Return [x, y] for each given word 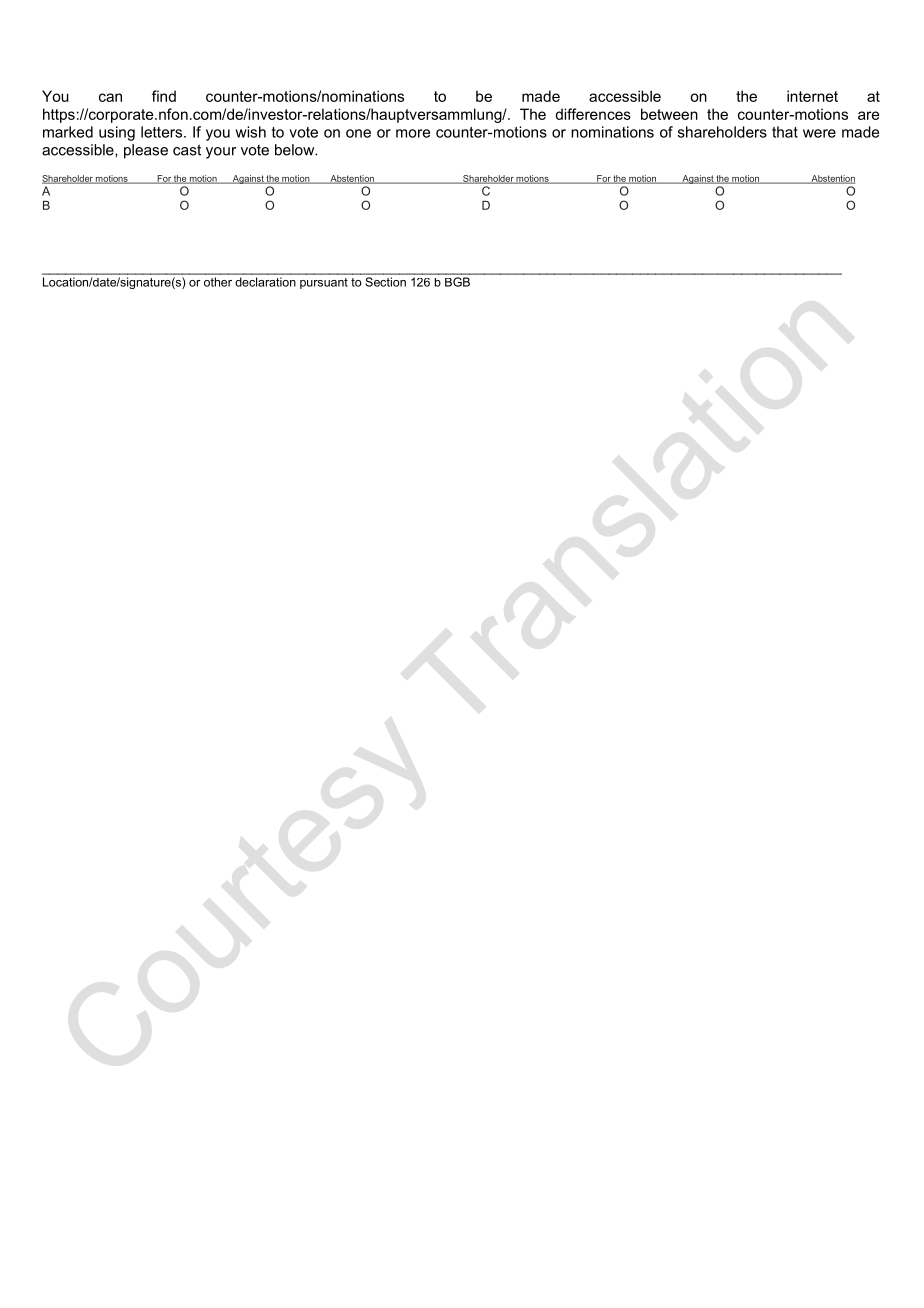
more [413, 133]
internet [812, 96]
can [110, 97]
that [785, 132]
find [164, 96]
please [146, 151]
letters [163, 132]
